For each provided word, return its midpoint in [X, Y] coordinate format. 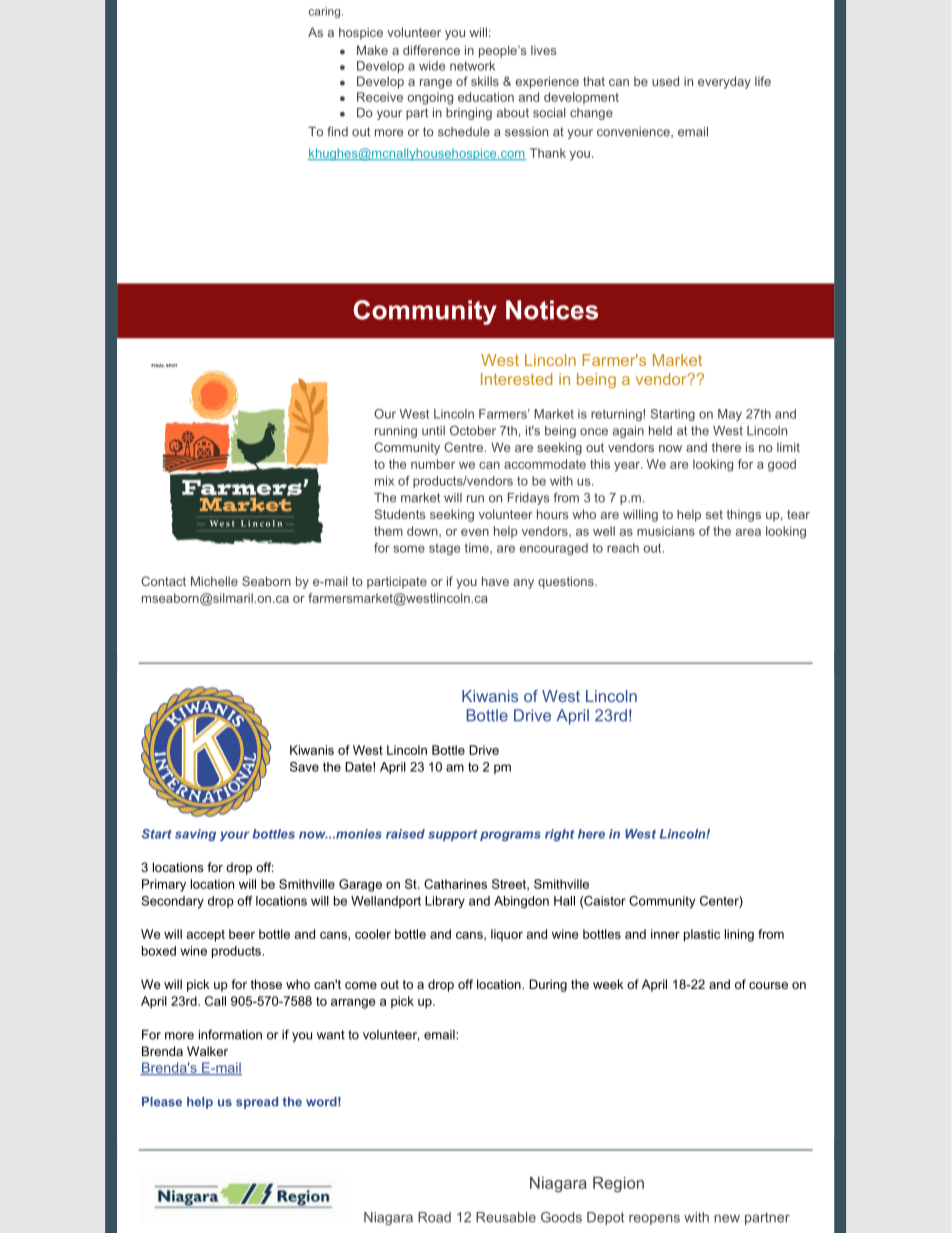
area [748, 532]
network [472, 66]
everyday [724, 82]
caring [326, 12]
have [495, 581]
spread [257, 1103]
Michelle [214, 581]
